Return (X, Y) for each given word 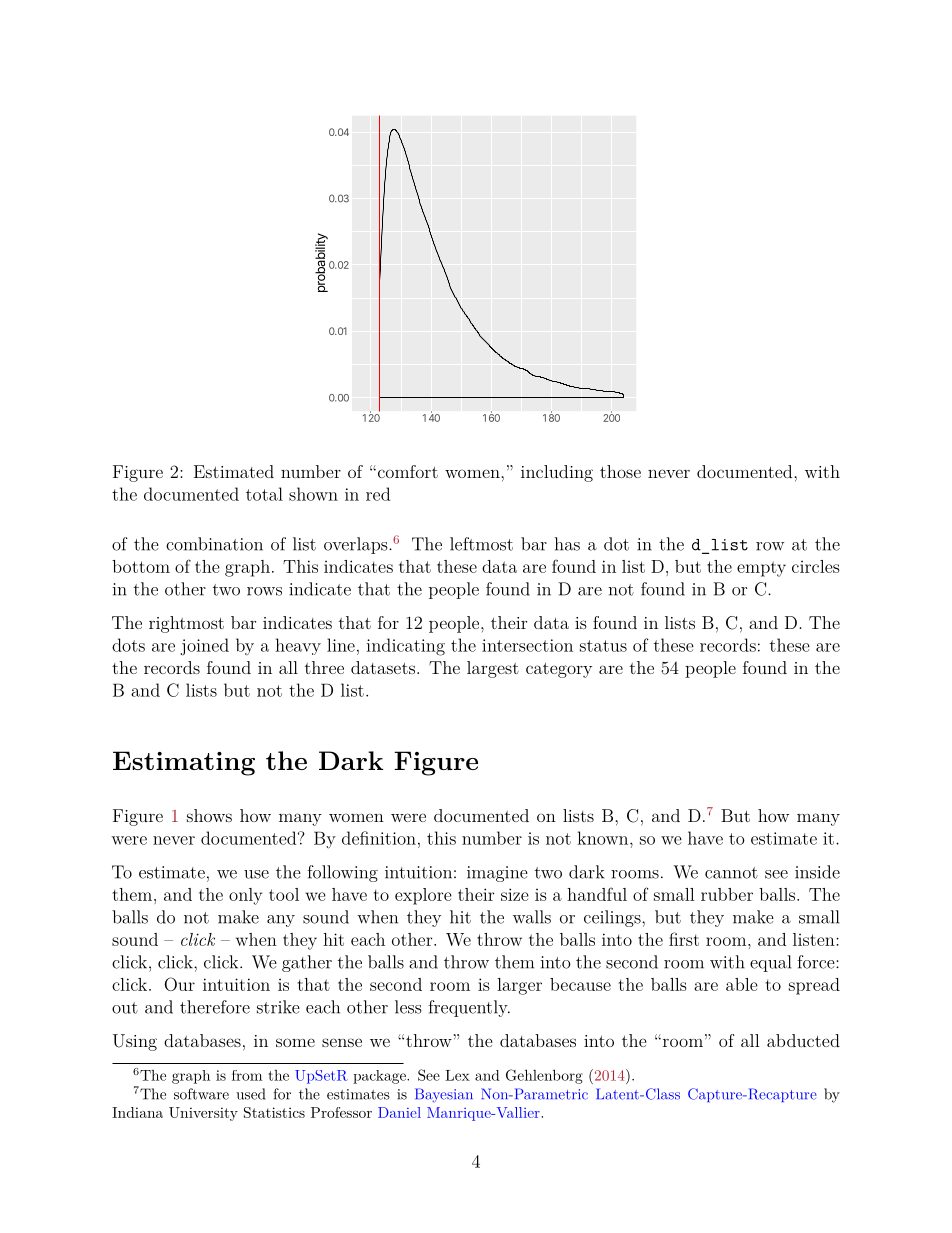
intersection (527, 645)
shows (209, 815)
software (201, 1094)
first (684, 939)
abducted (803, 1040)
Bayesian (444, 1095)
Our (179, 984)
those (620, 471)
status (603, 646)
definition (379, 838)
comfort (406, 471)
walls (532, 917)
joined (205, 647)
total (264, 494)
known (604, 838)
